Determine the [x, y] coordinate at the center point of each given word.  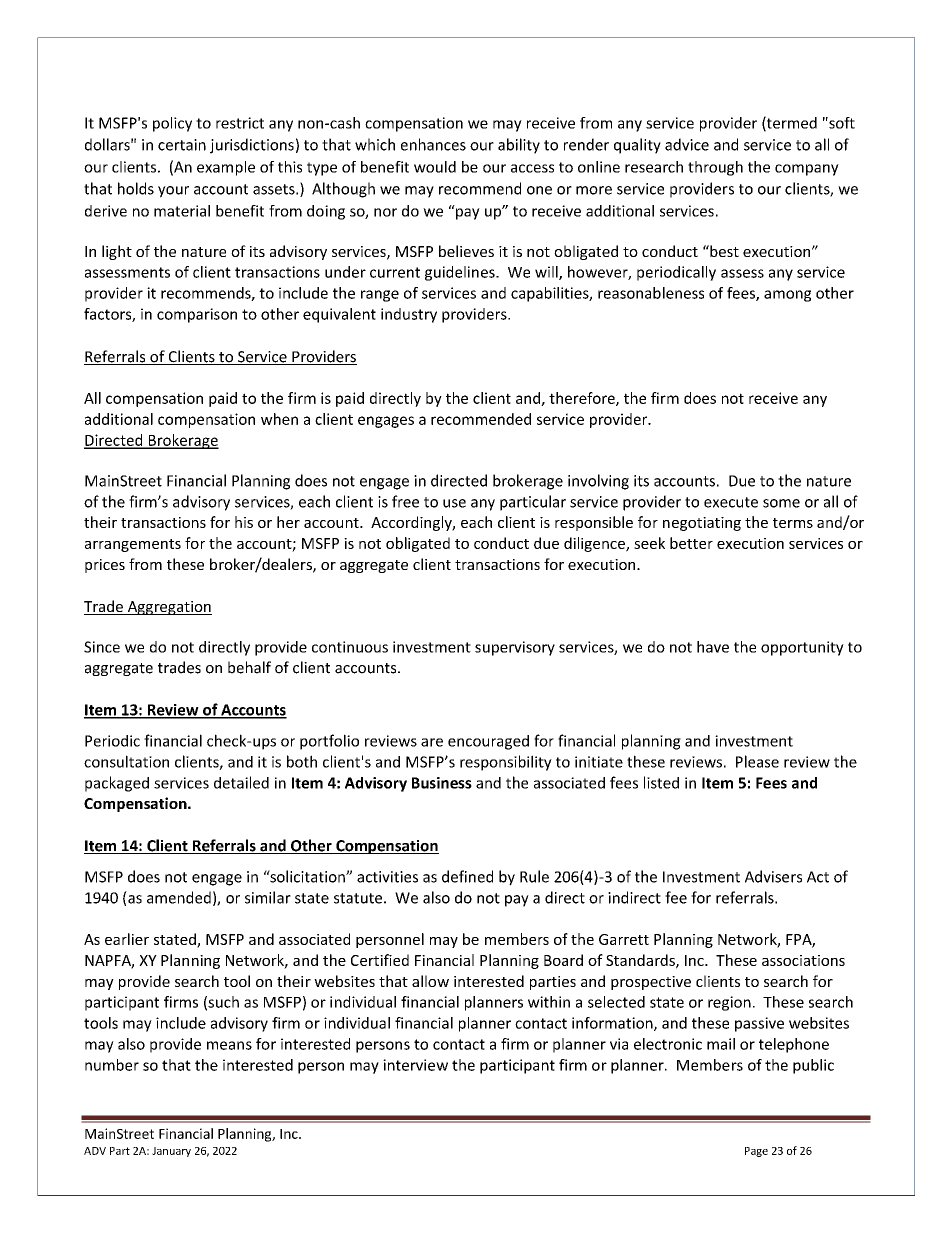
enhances [433, 144]
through [715, 168]
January [171, 1152]
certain [182, 145]
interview [415, 1065]
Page [756, 1152]
